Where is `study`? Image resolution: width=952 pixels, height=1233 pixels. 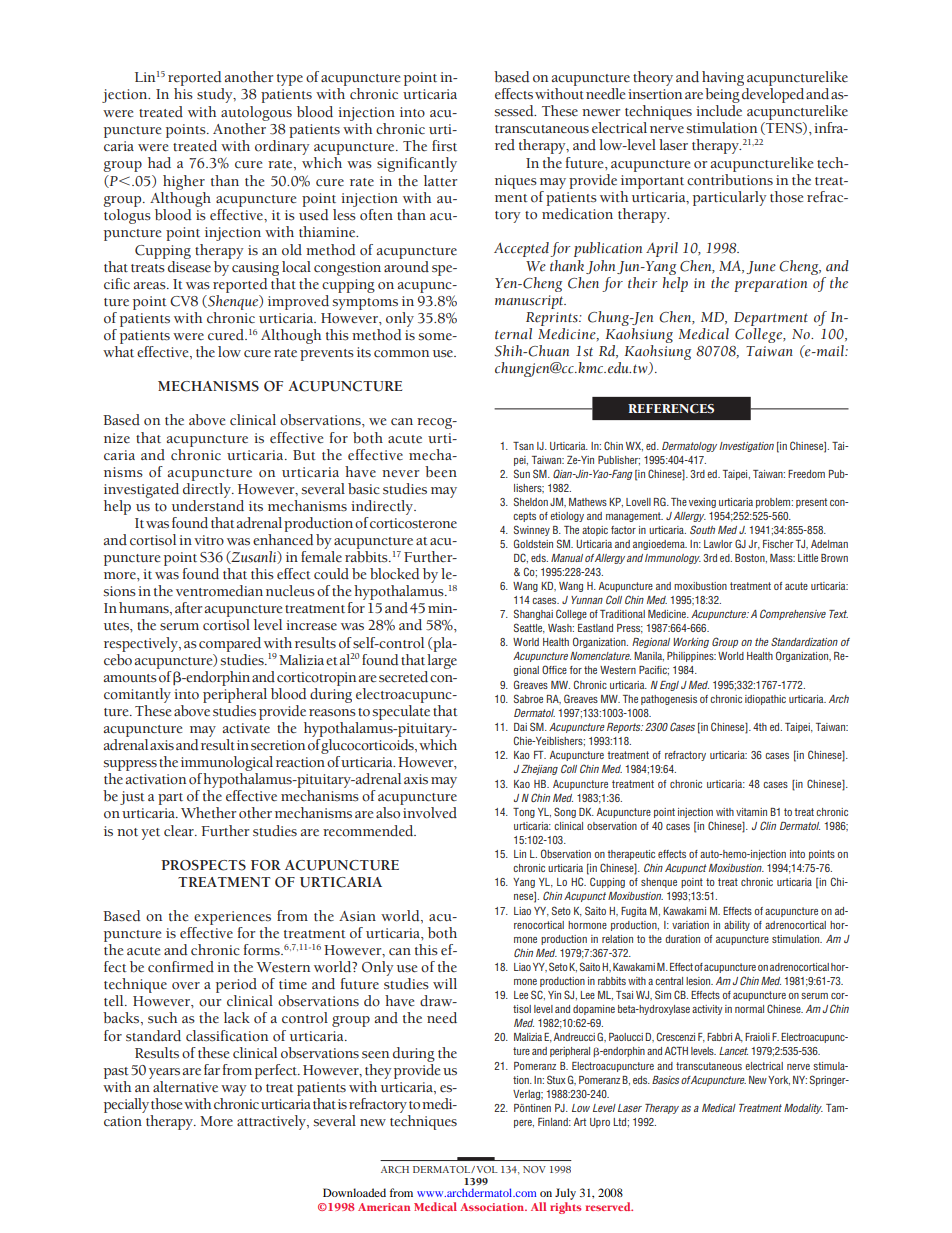
study is located at coordinates (216, 95).
